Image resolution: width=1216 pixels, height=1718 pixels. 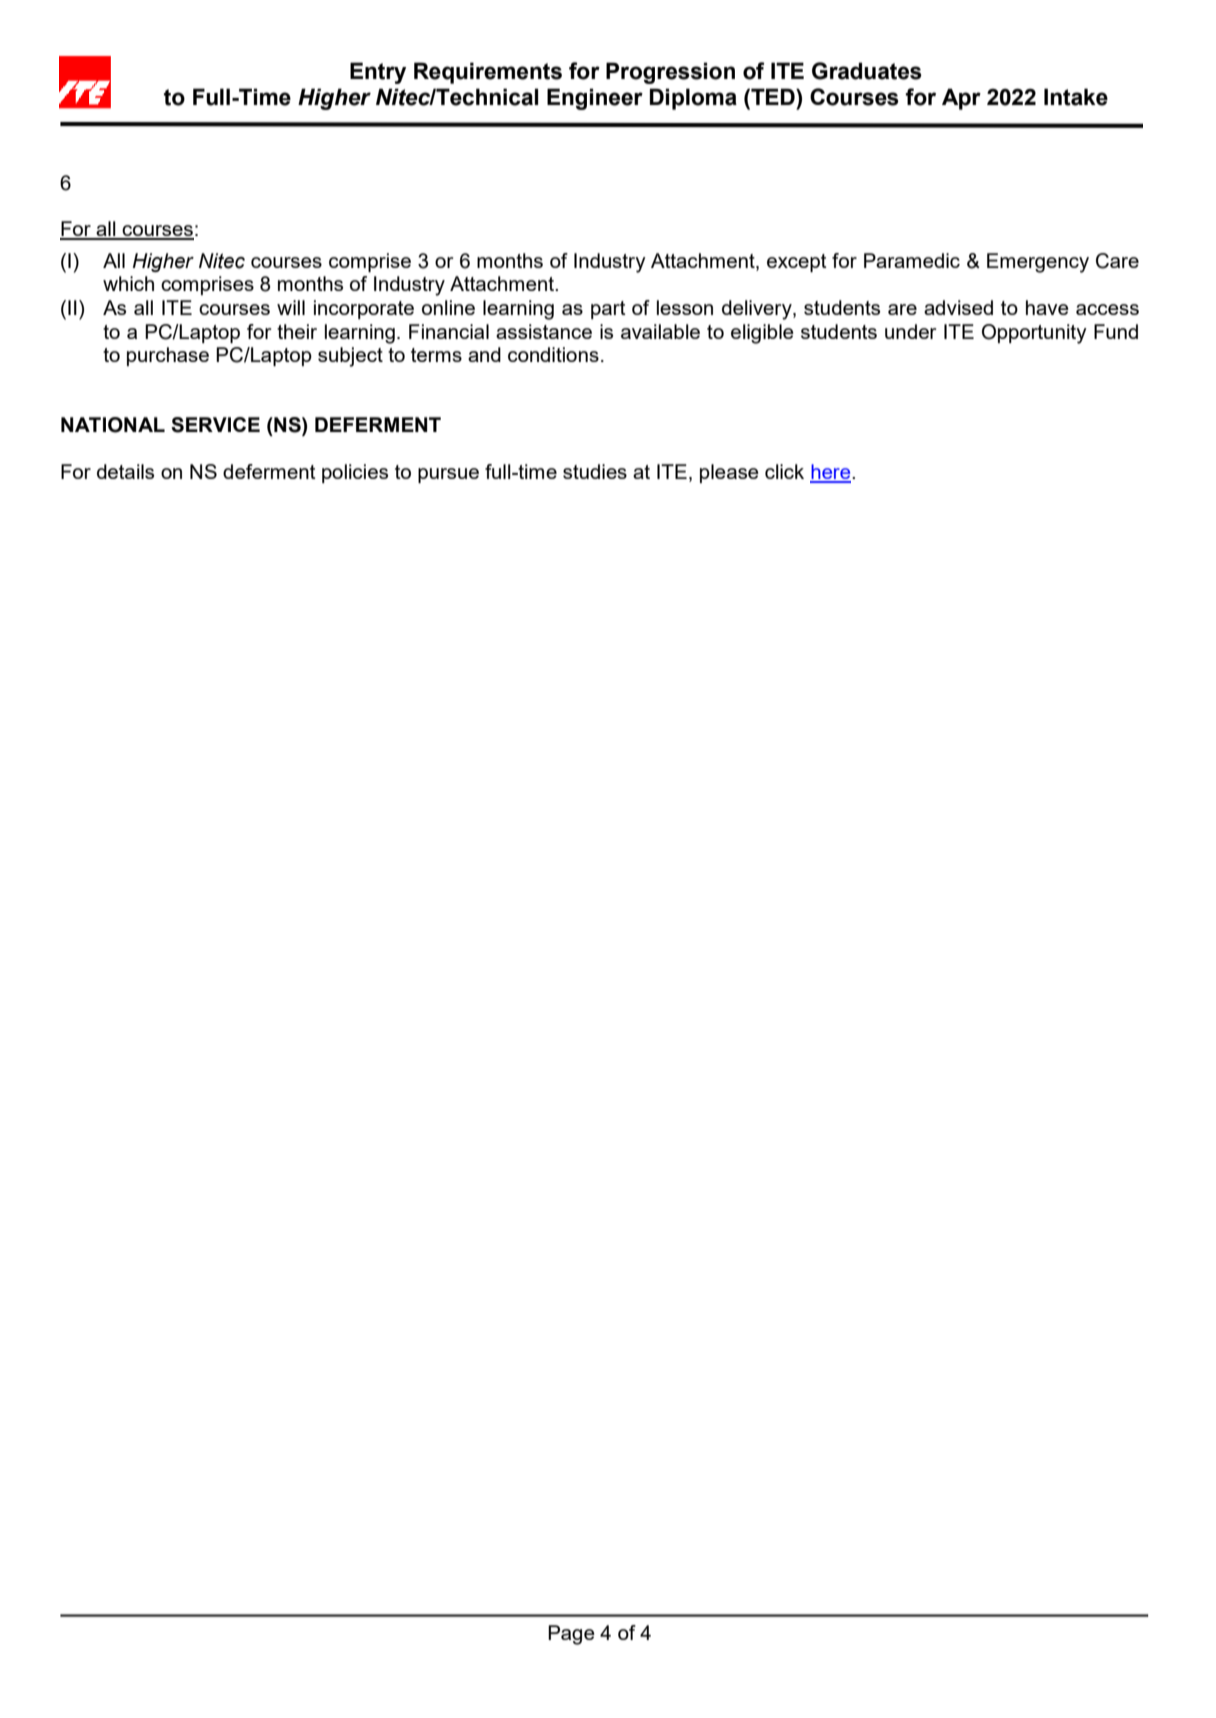 What do you see at coordinates (961, 99) in the image?
I see `Apr` at bounding box center [961, 99].
